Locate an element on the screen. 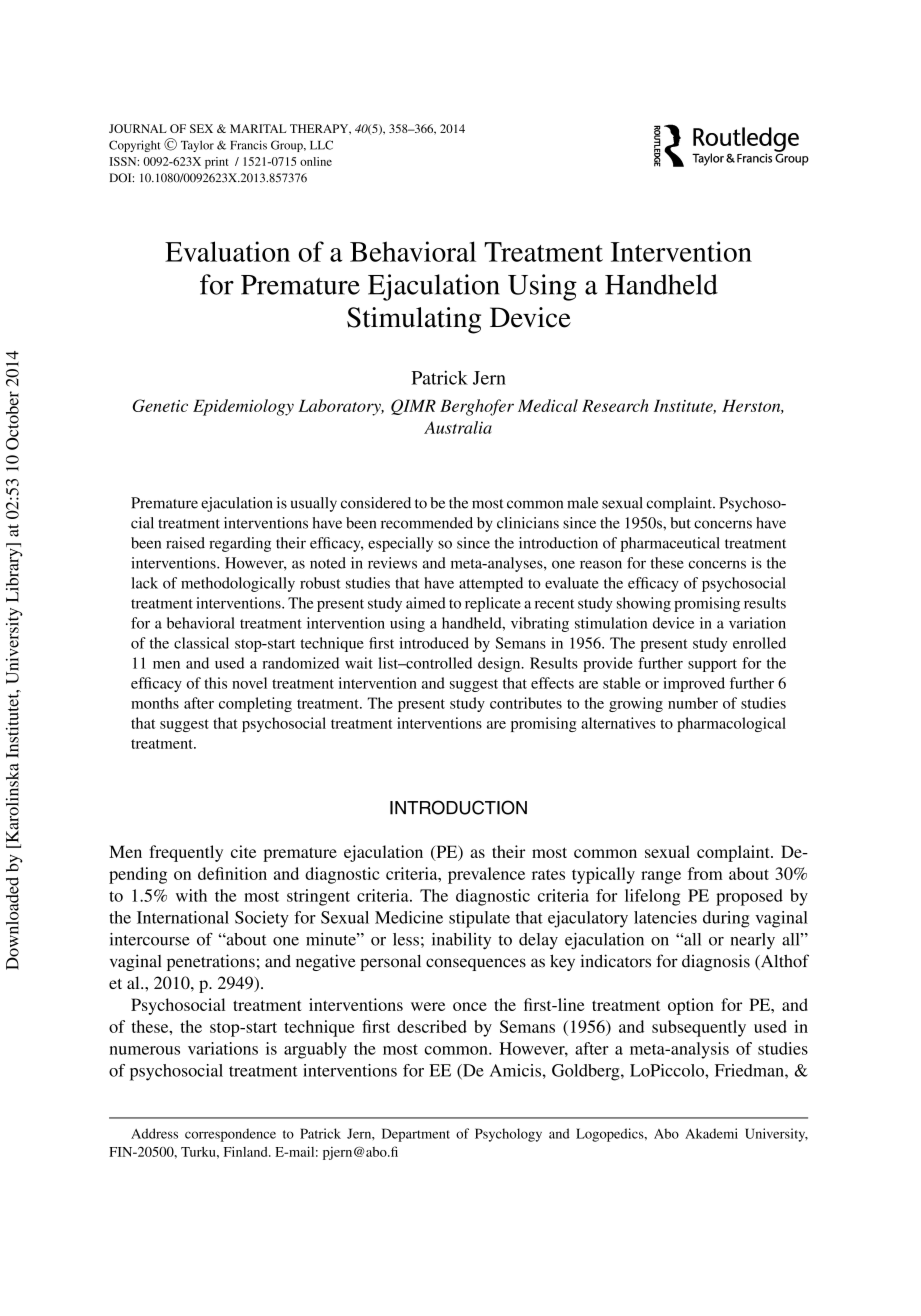  pharmaceutical is located at coordinates (670, 544).
